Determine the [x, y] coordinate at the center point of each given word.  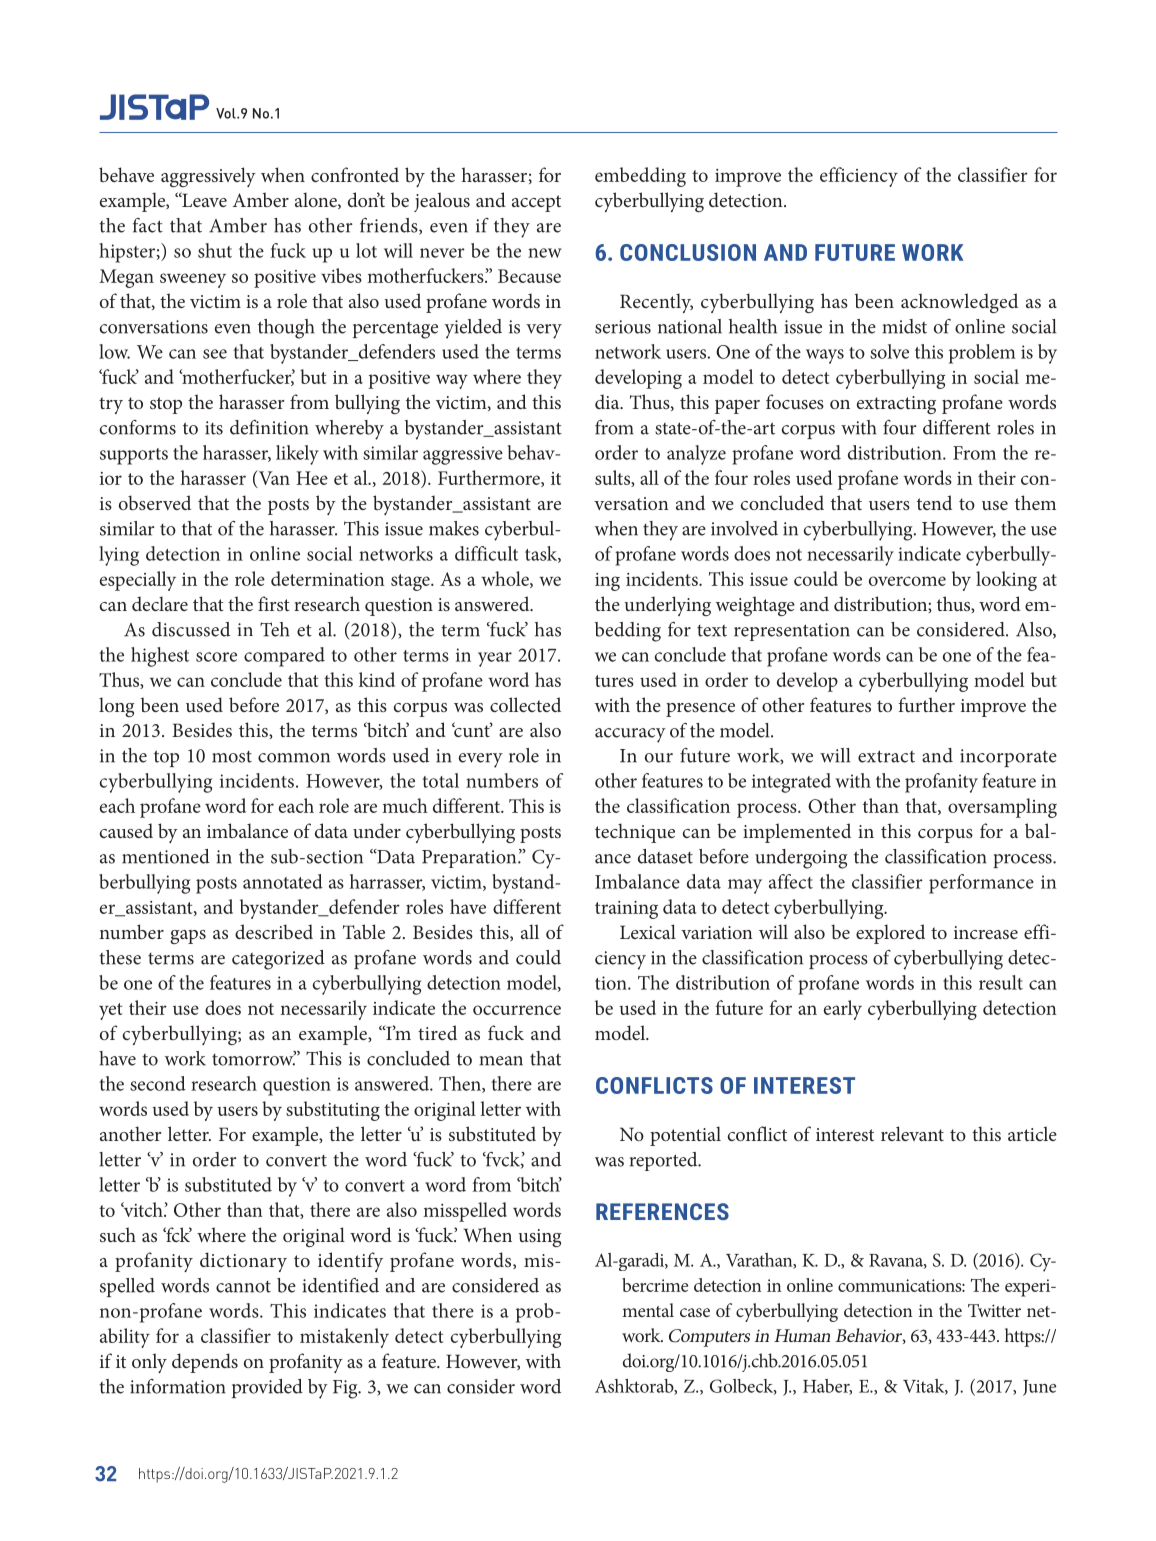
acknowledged [959, 303]
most [232, 757]
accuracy [630, 735]
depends [205, 1363]
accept [536, 203]
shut [215, 250]
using [540, 1238]
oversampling [1002, 808]
